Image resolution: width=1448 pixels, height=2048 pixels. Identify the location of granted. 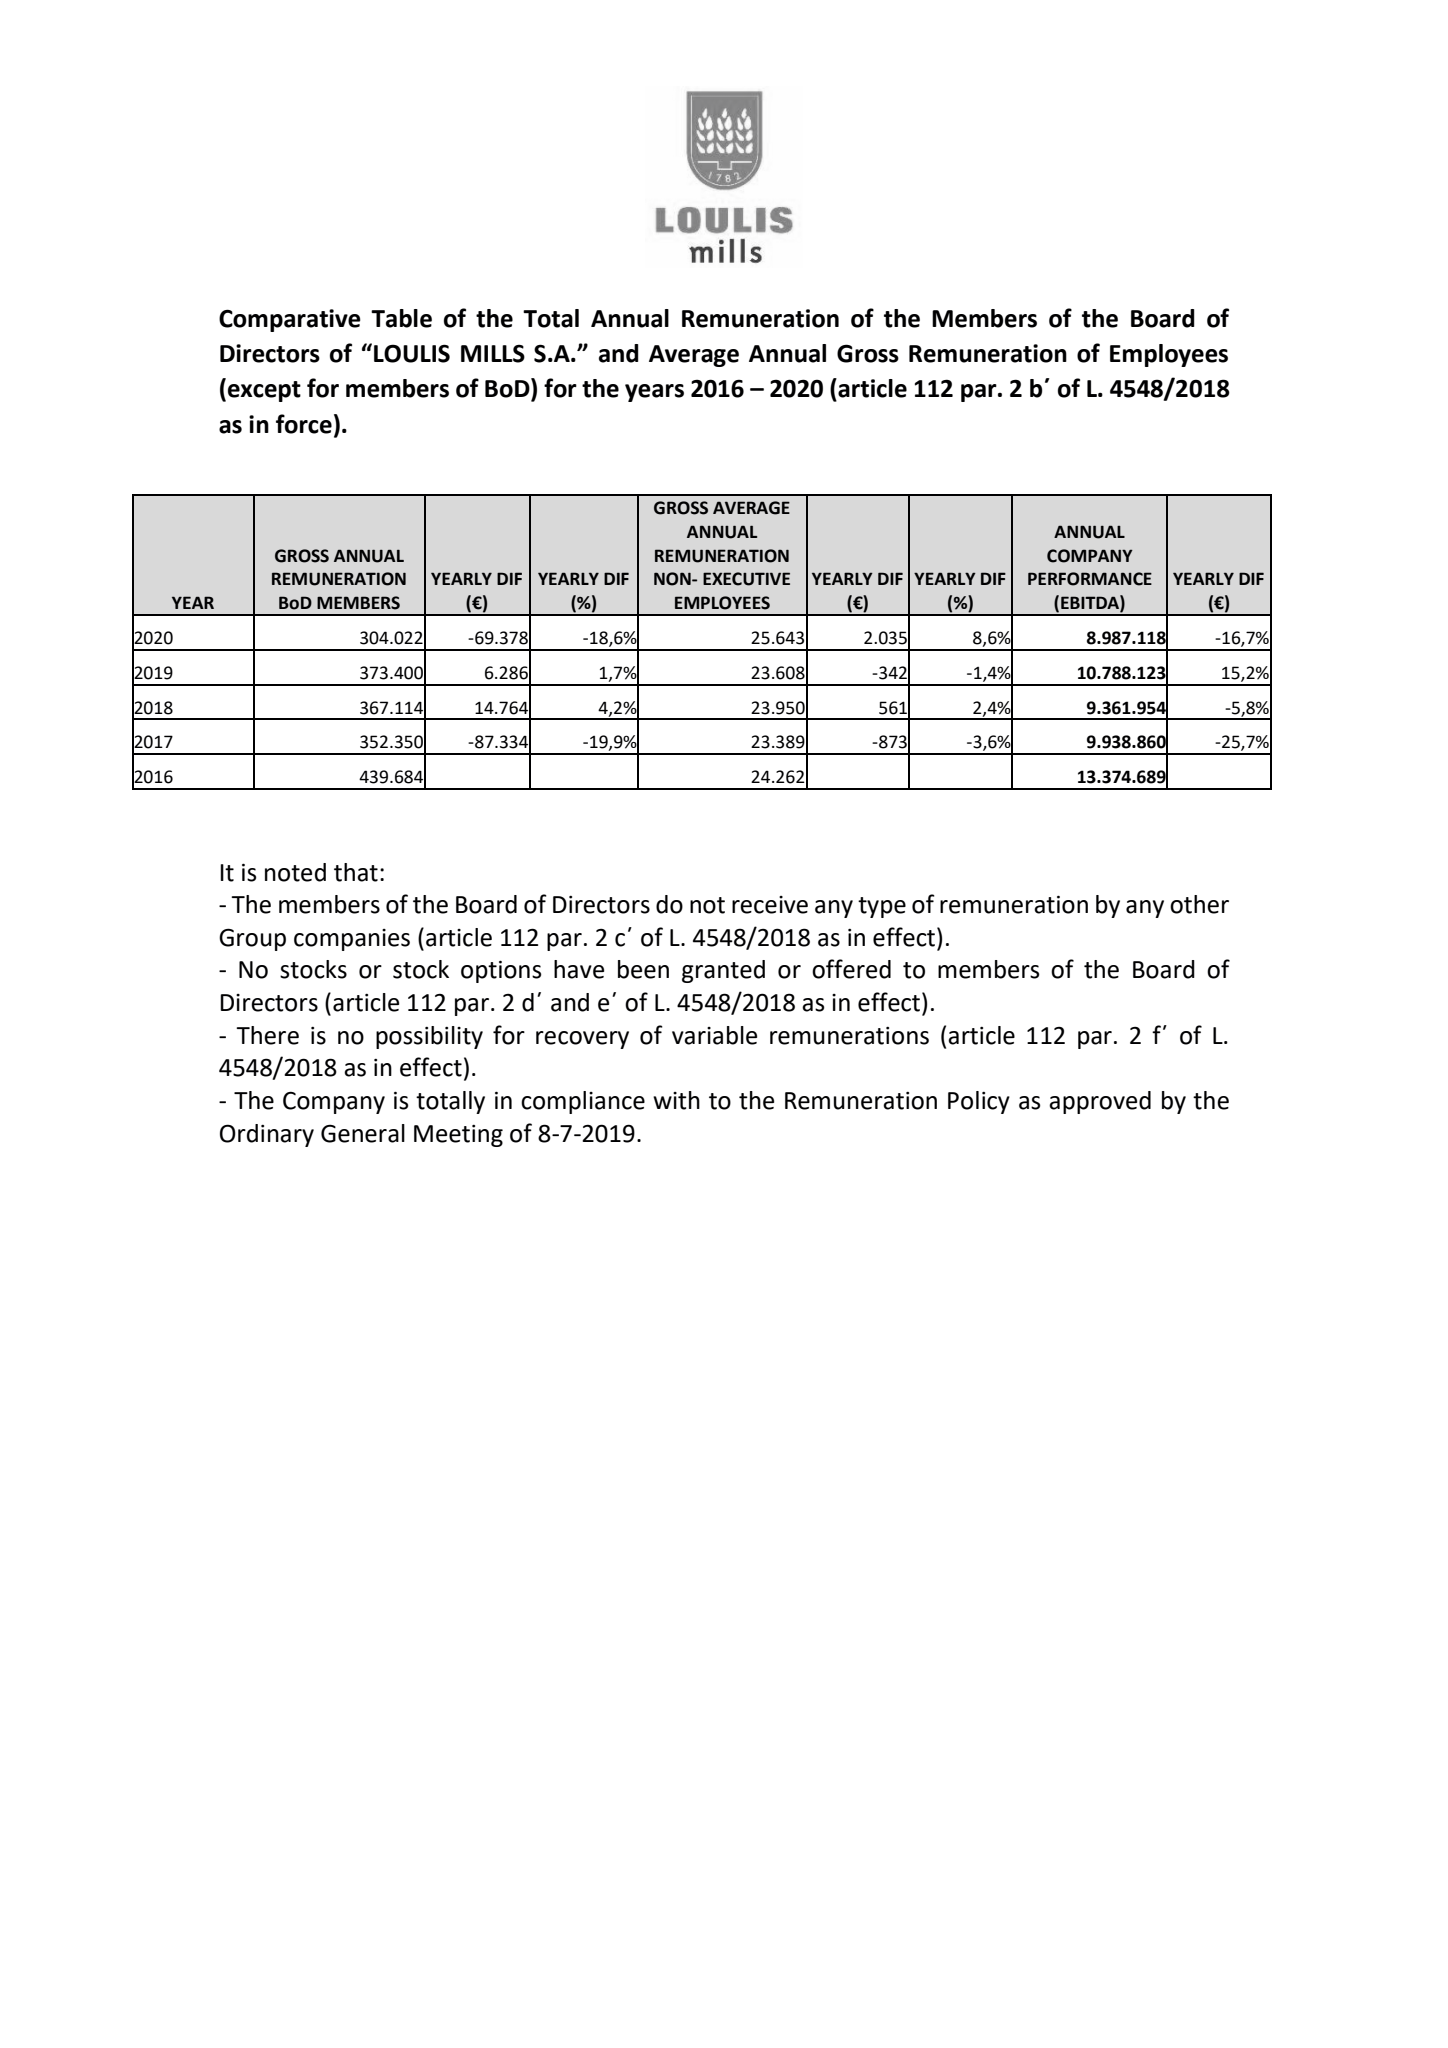
(723, 971).
